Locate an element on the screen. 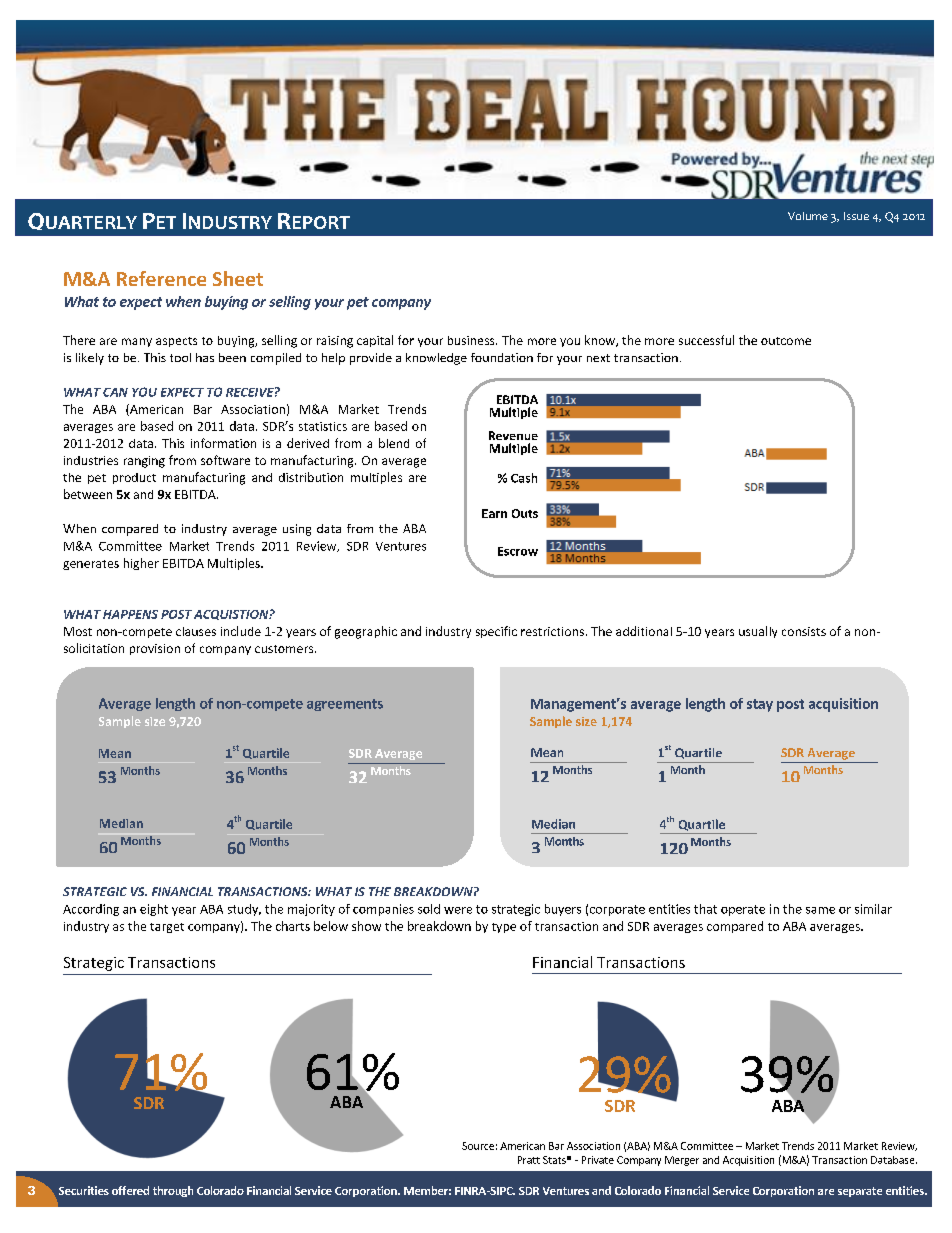 The width and height of the screenshot is (952, 1233). through is located at coordinates (173, 1191).
